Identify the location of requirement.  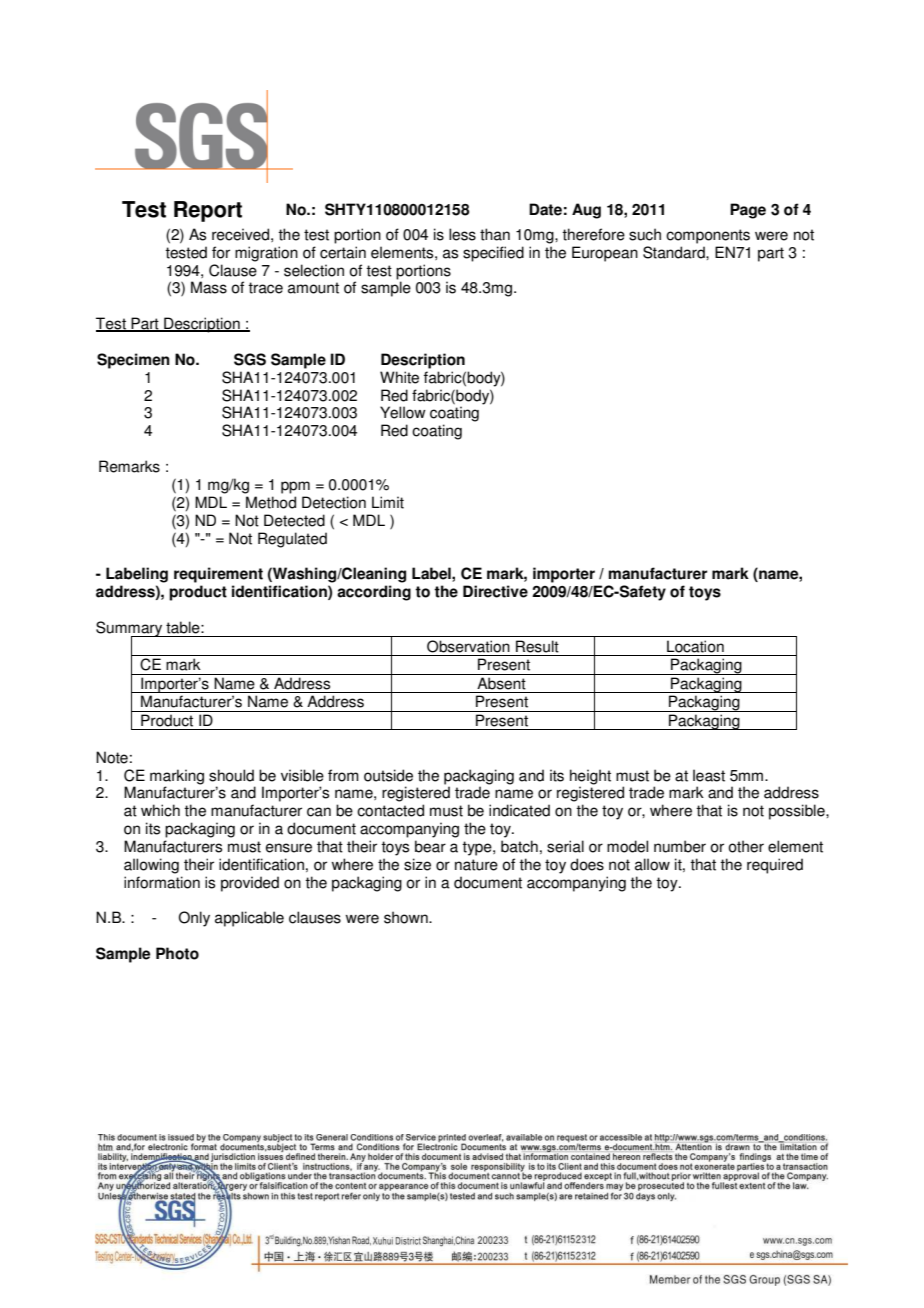
(218, 575).
